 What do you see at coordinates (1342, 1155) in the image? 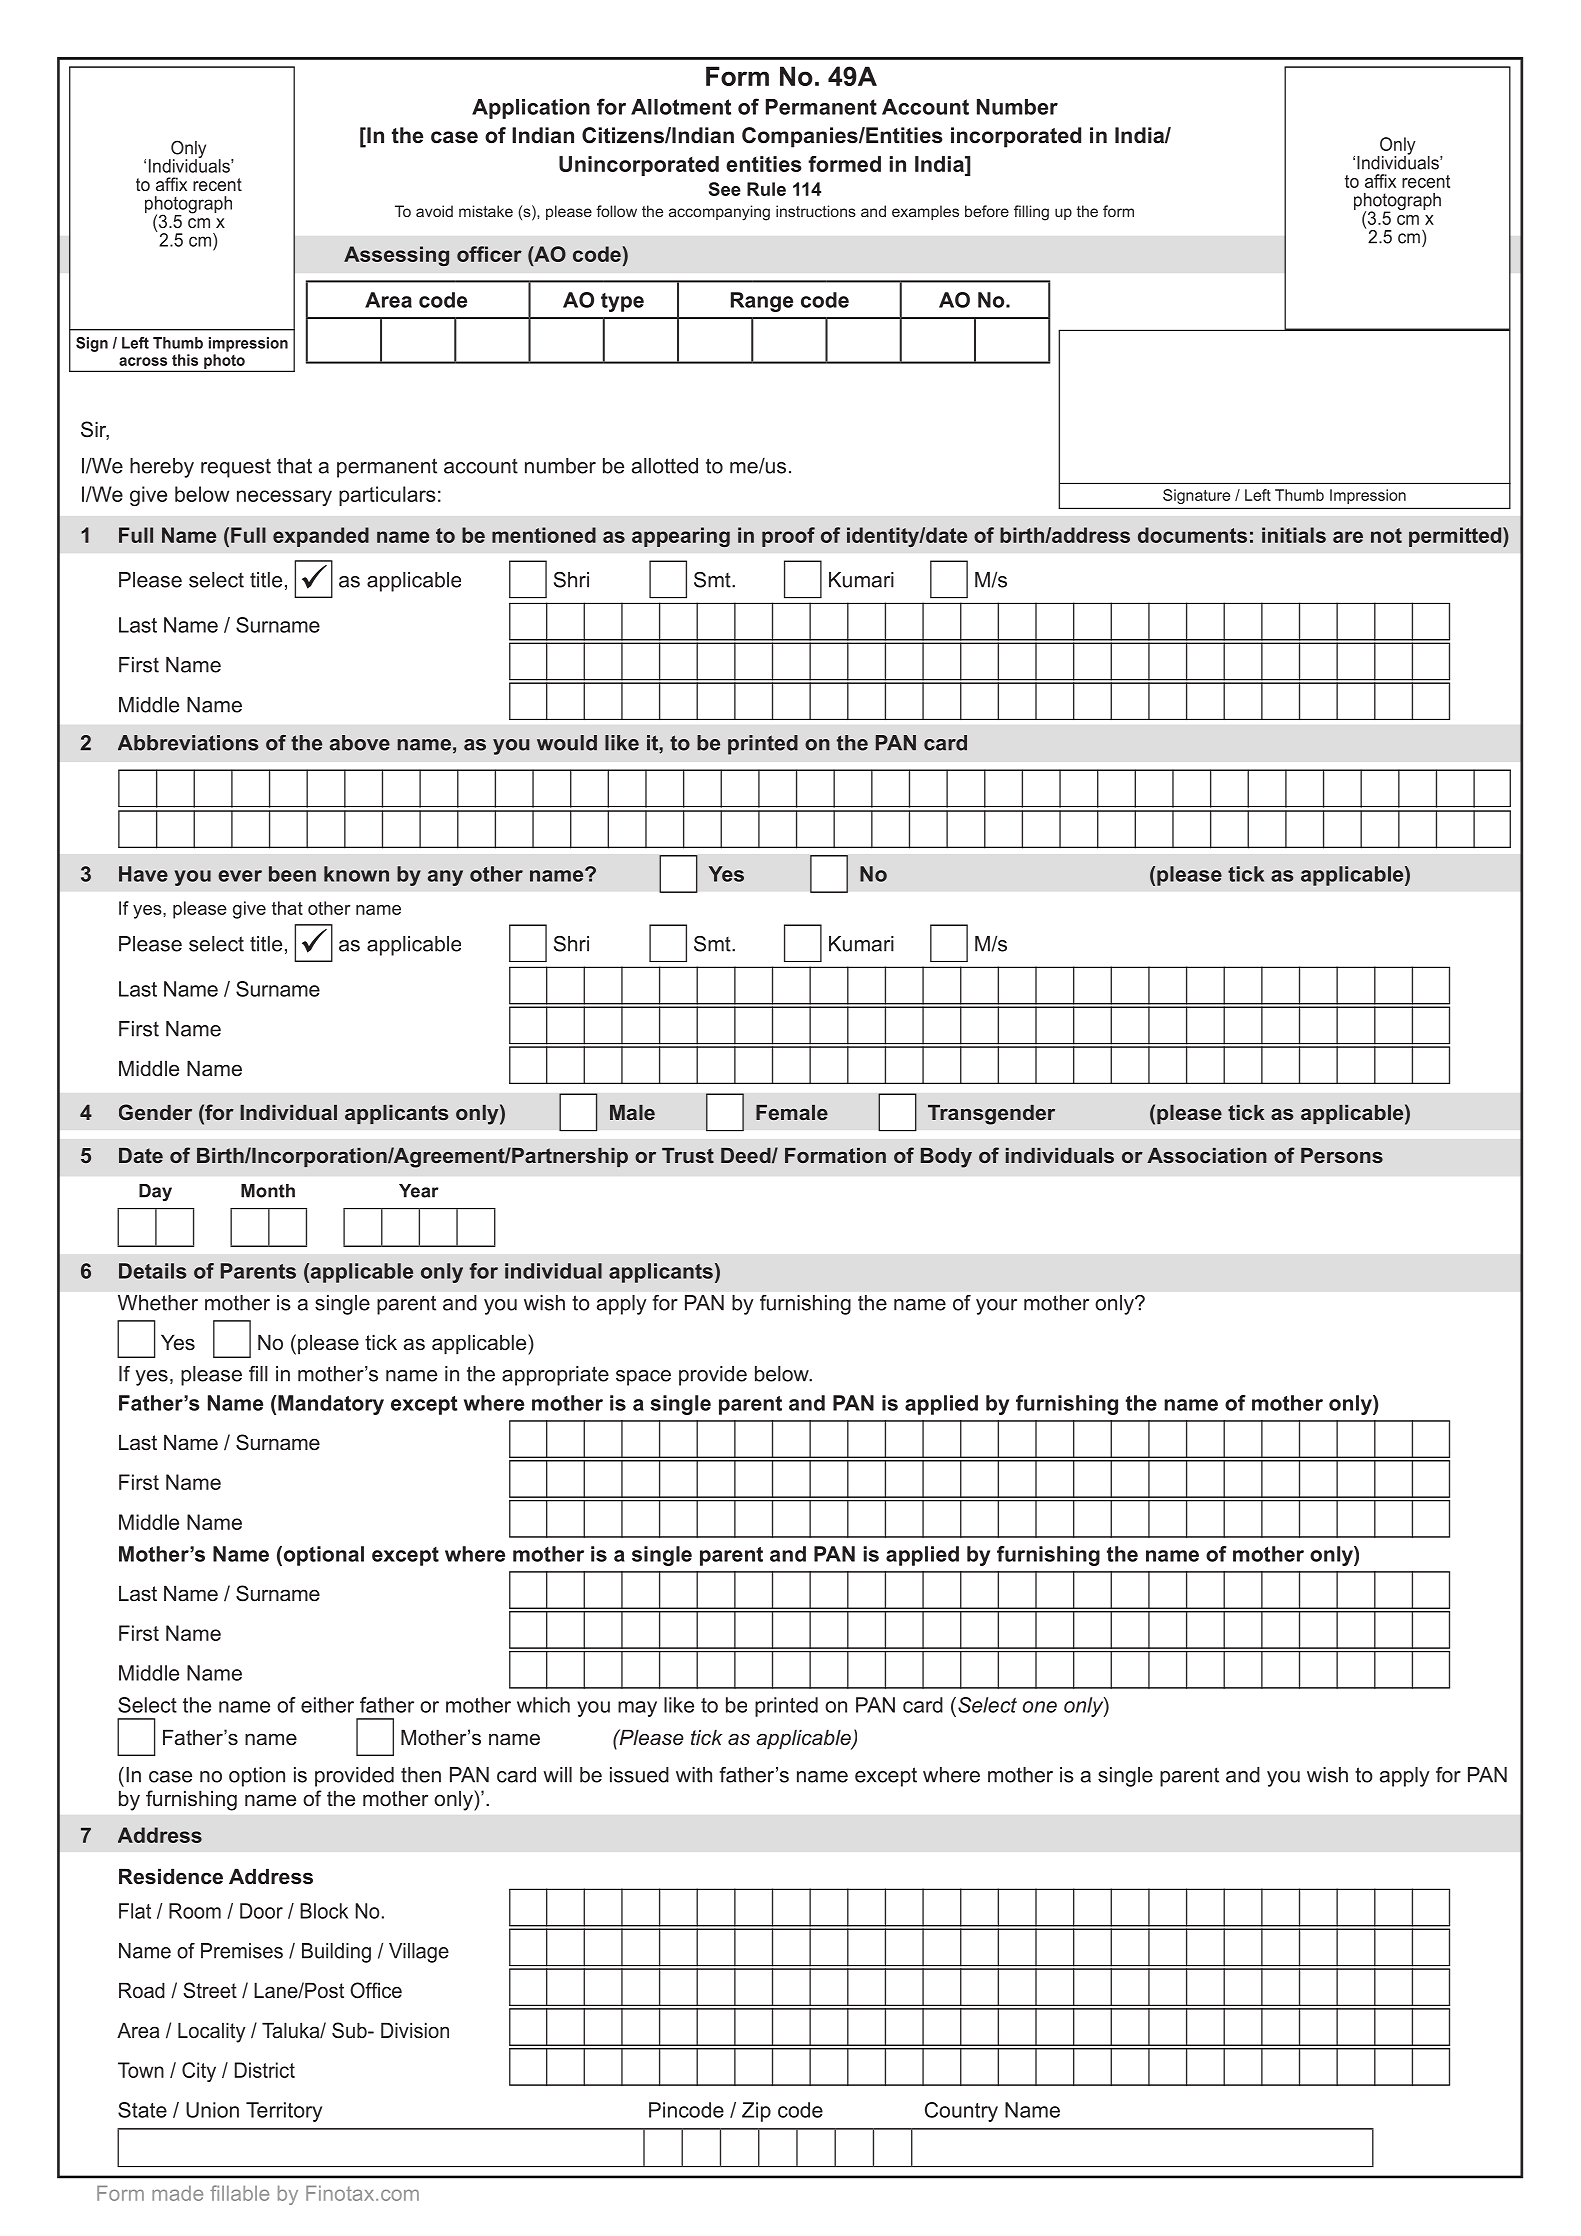
I see `Persons` at bounding box center [1342, 1155].
